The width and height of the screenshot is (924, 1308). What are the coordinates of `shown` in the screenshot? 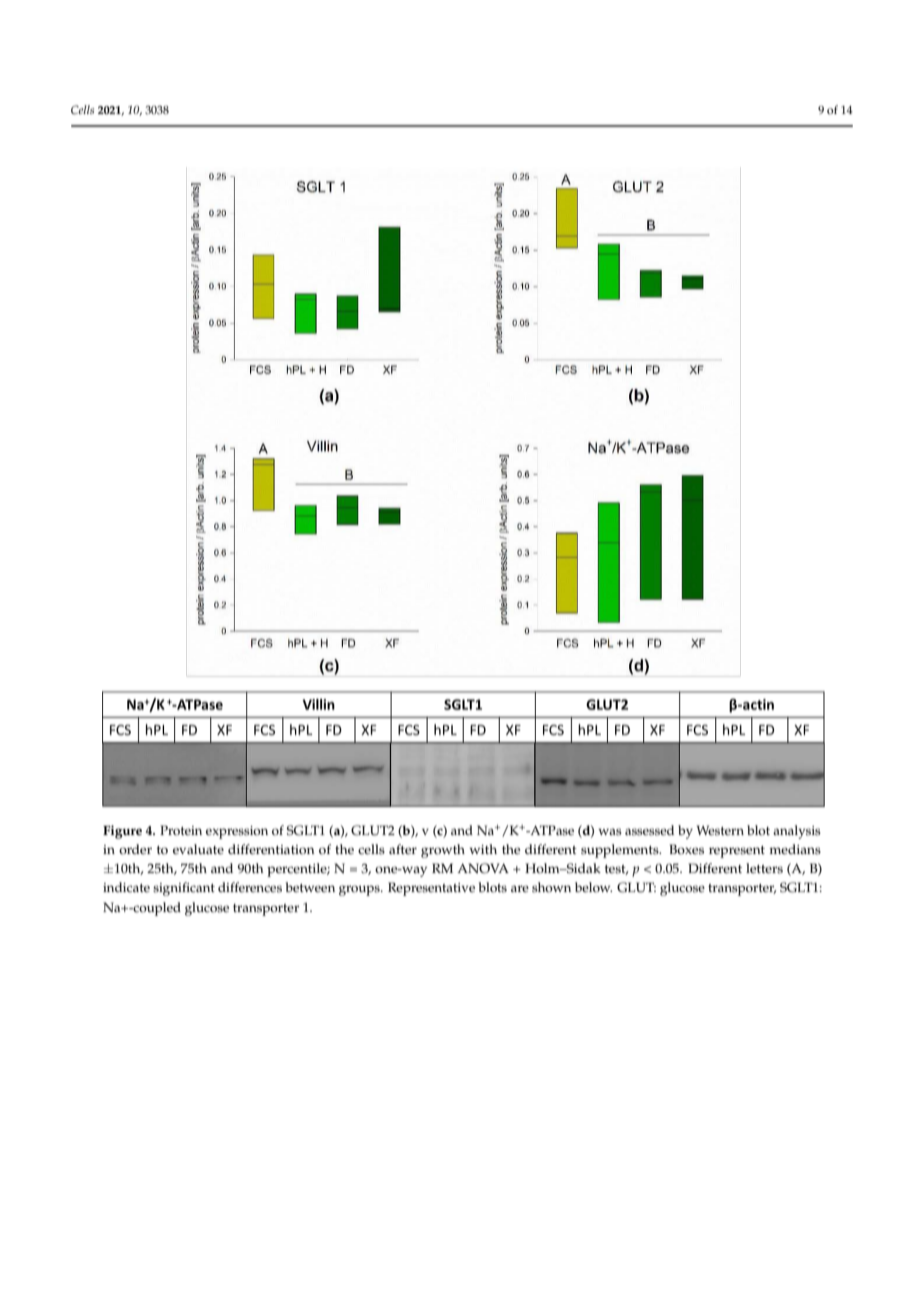 It's located at (551, 887).
